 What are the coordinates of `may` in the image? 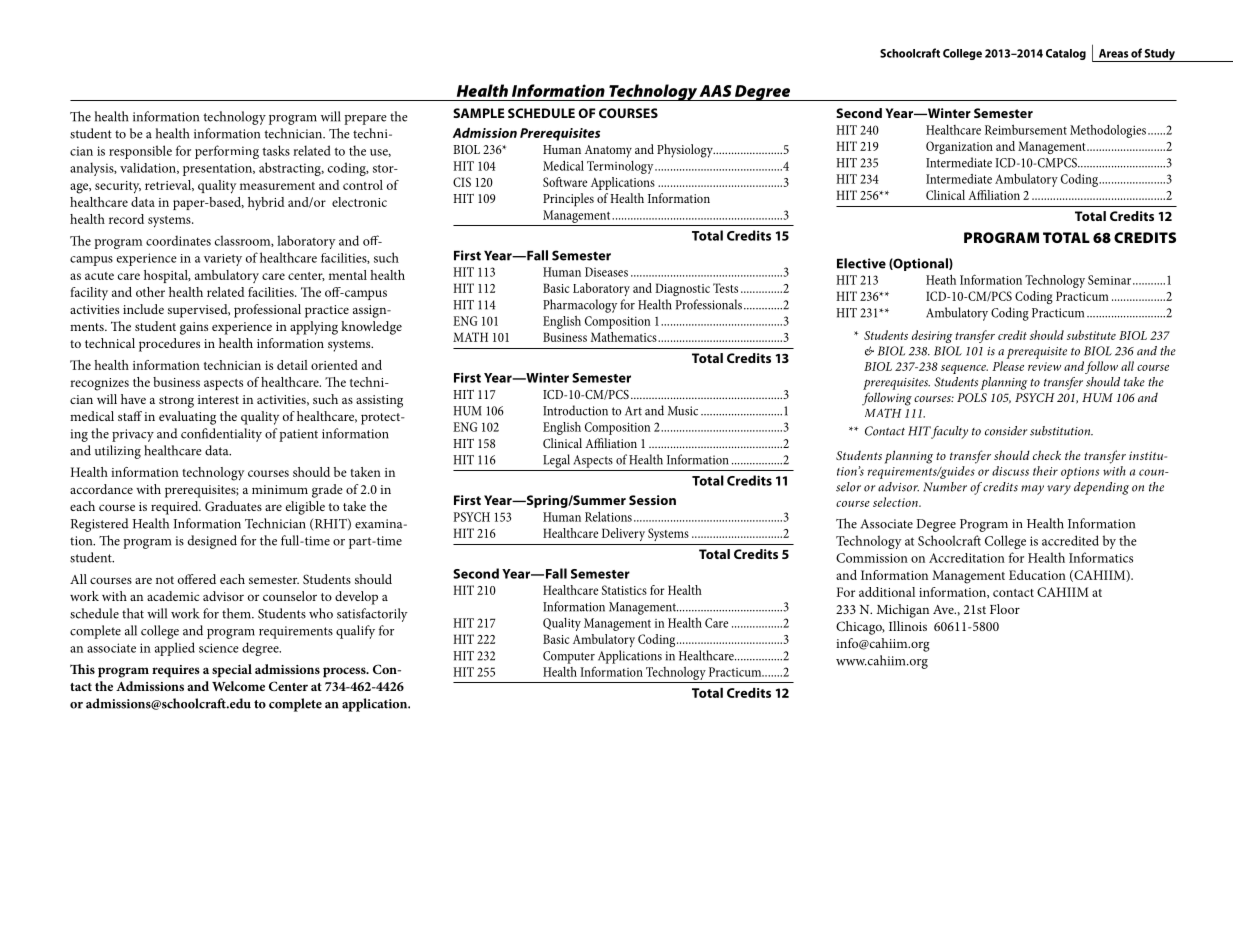 It's located at (1032, 490).
